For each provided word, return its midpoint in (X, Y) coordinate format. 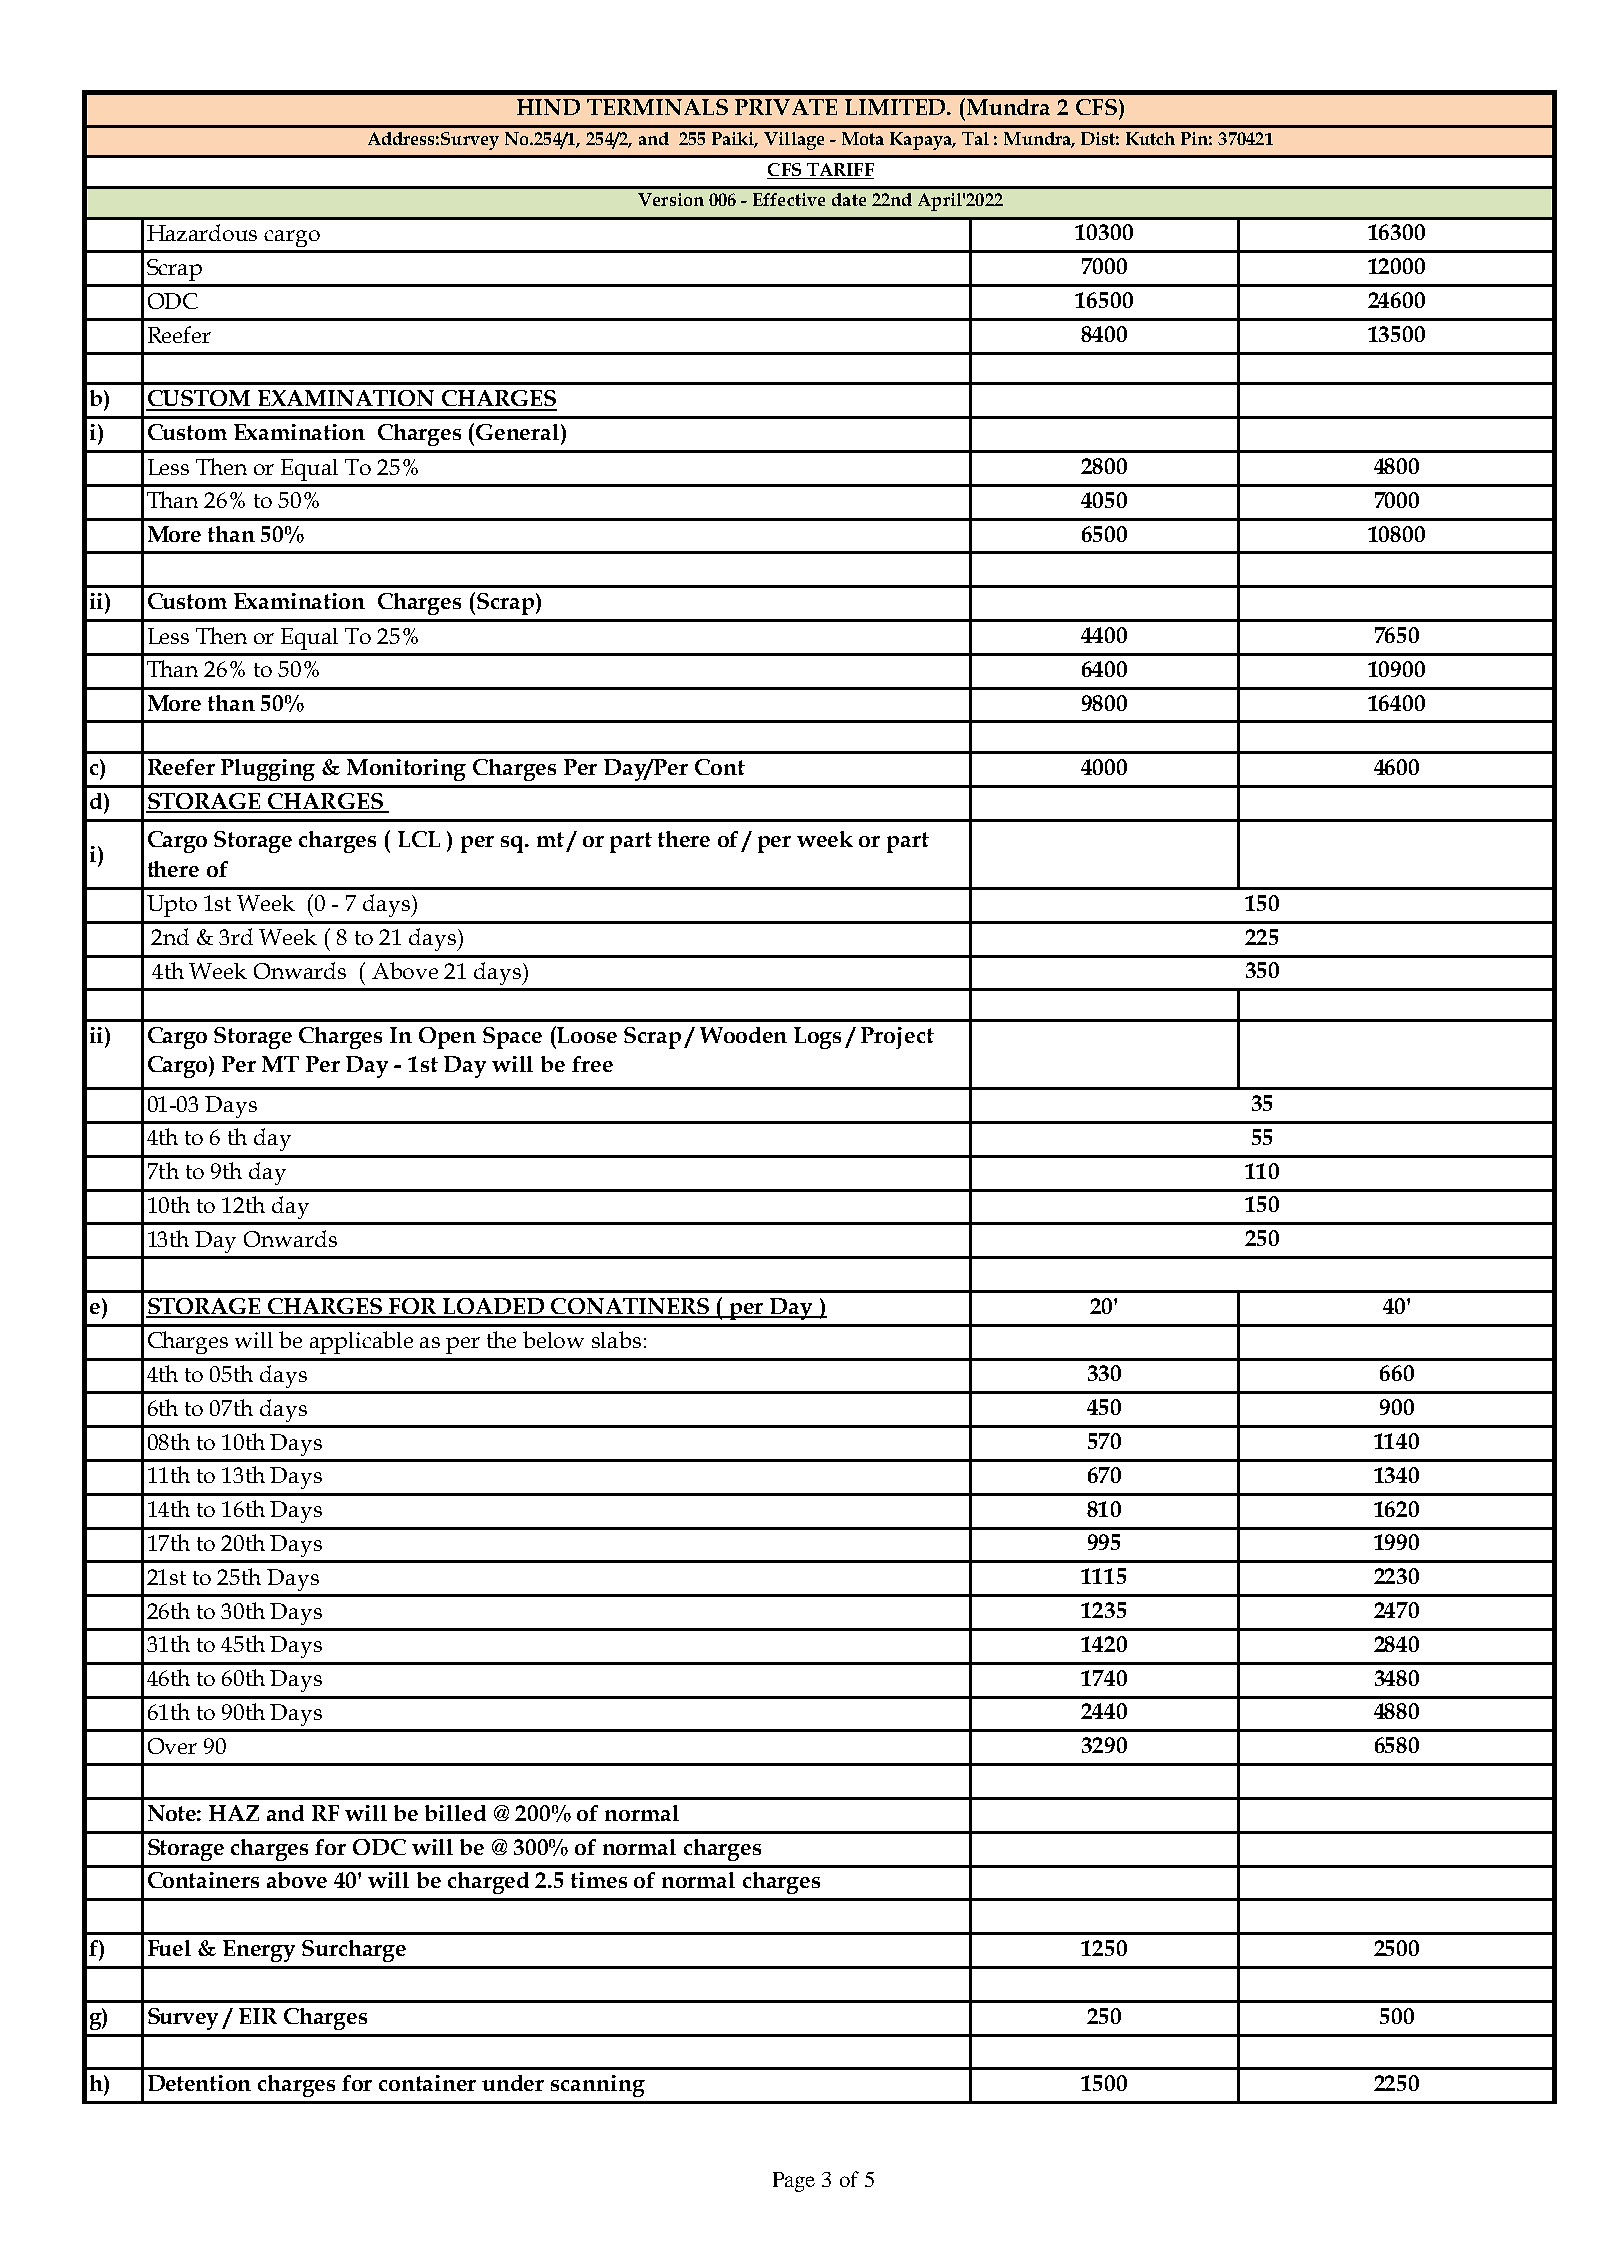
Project (897, 1038)
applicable (361, 1342)
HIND (548, 107)
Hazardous (202, 232)
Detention (199, 2083)
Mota (863, 138)
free (592, 1064)
